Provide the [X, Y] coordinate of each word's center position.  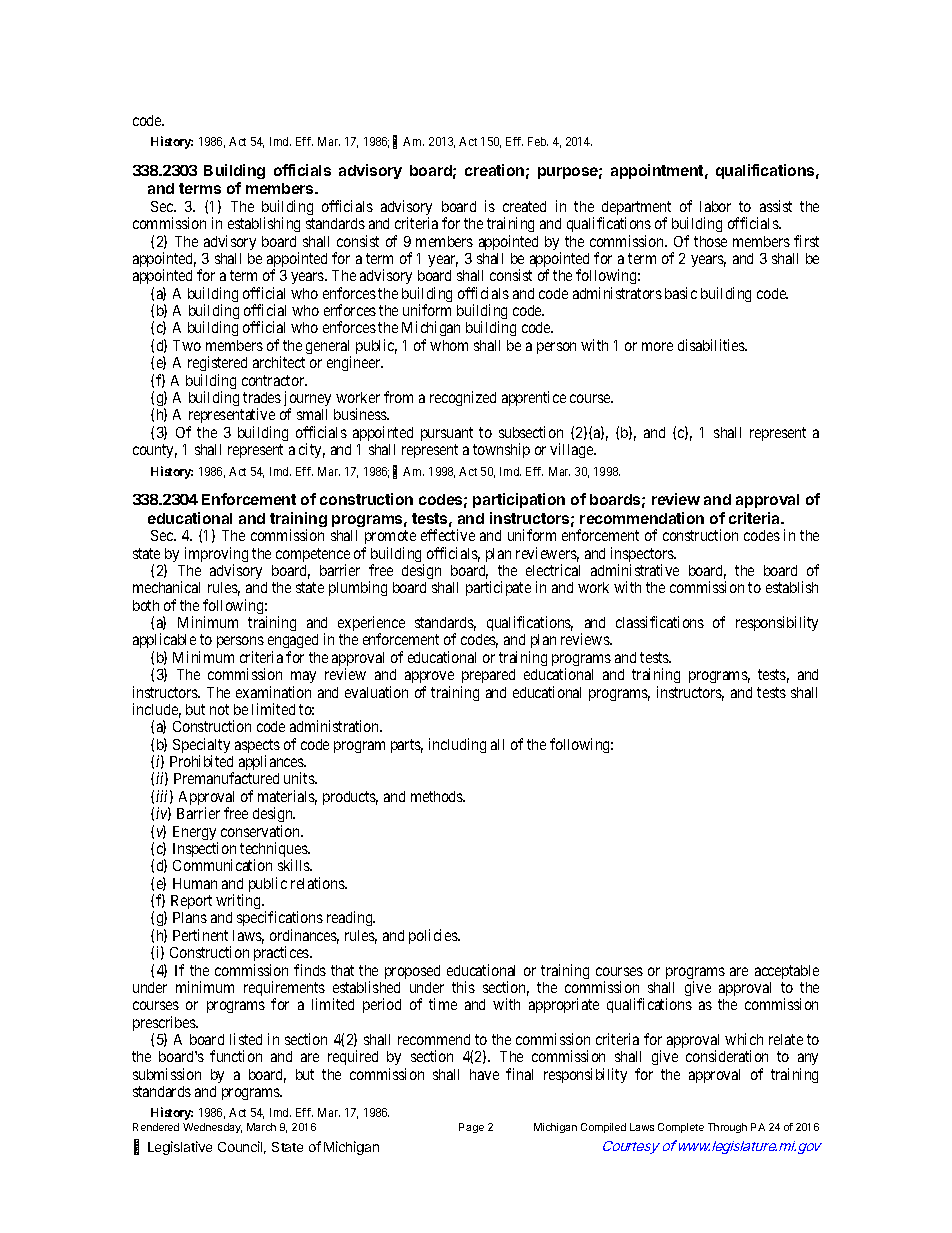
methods [438, 796]
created [524, 206]
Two [187, 345]
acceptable [787, 972]
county [155, 451]
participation [519, 500]
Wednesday [212, 1128]
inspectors [643, 556]
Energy [195, 834]
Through [727, 1128]
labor [715, 206]
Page [471, 1128]
